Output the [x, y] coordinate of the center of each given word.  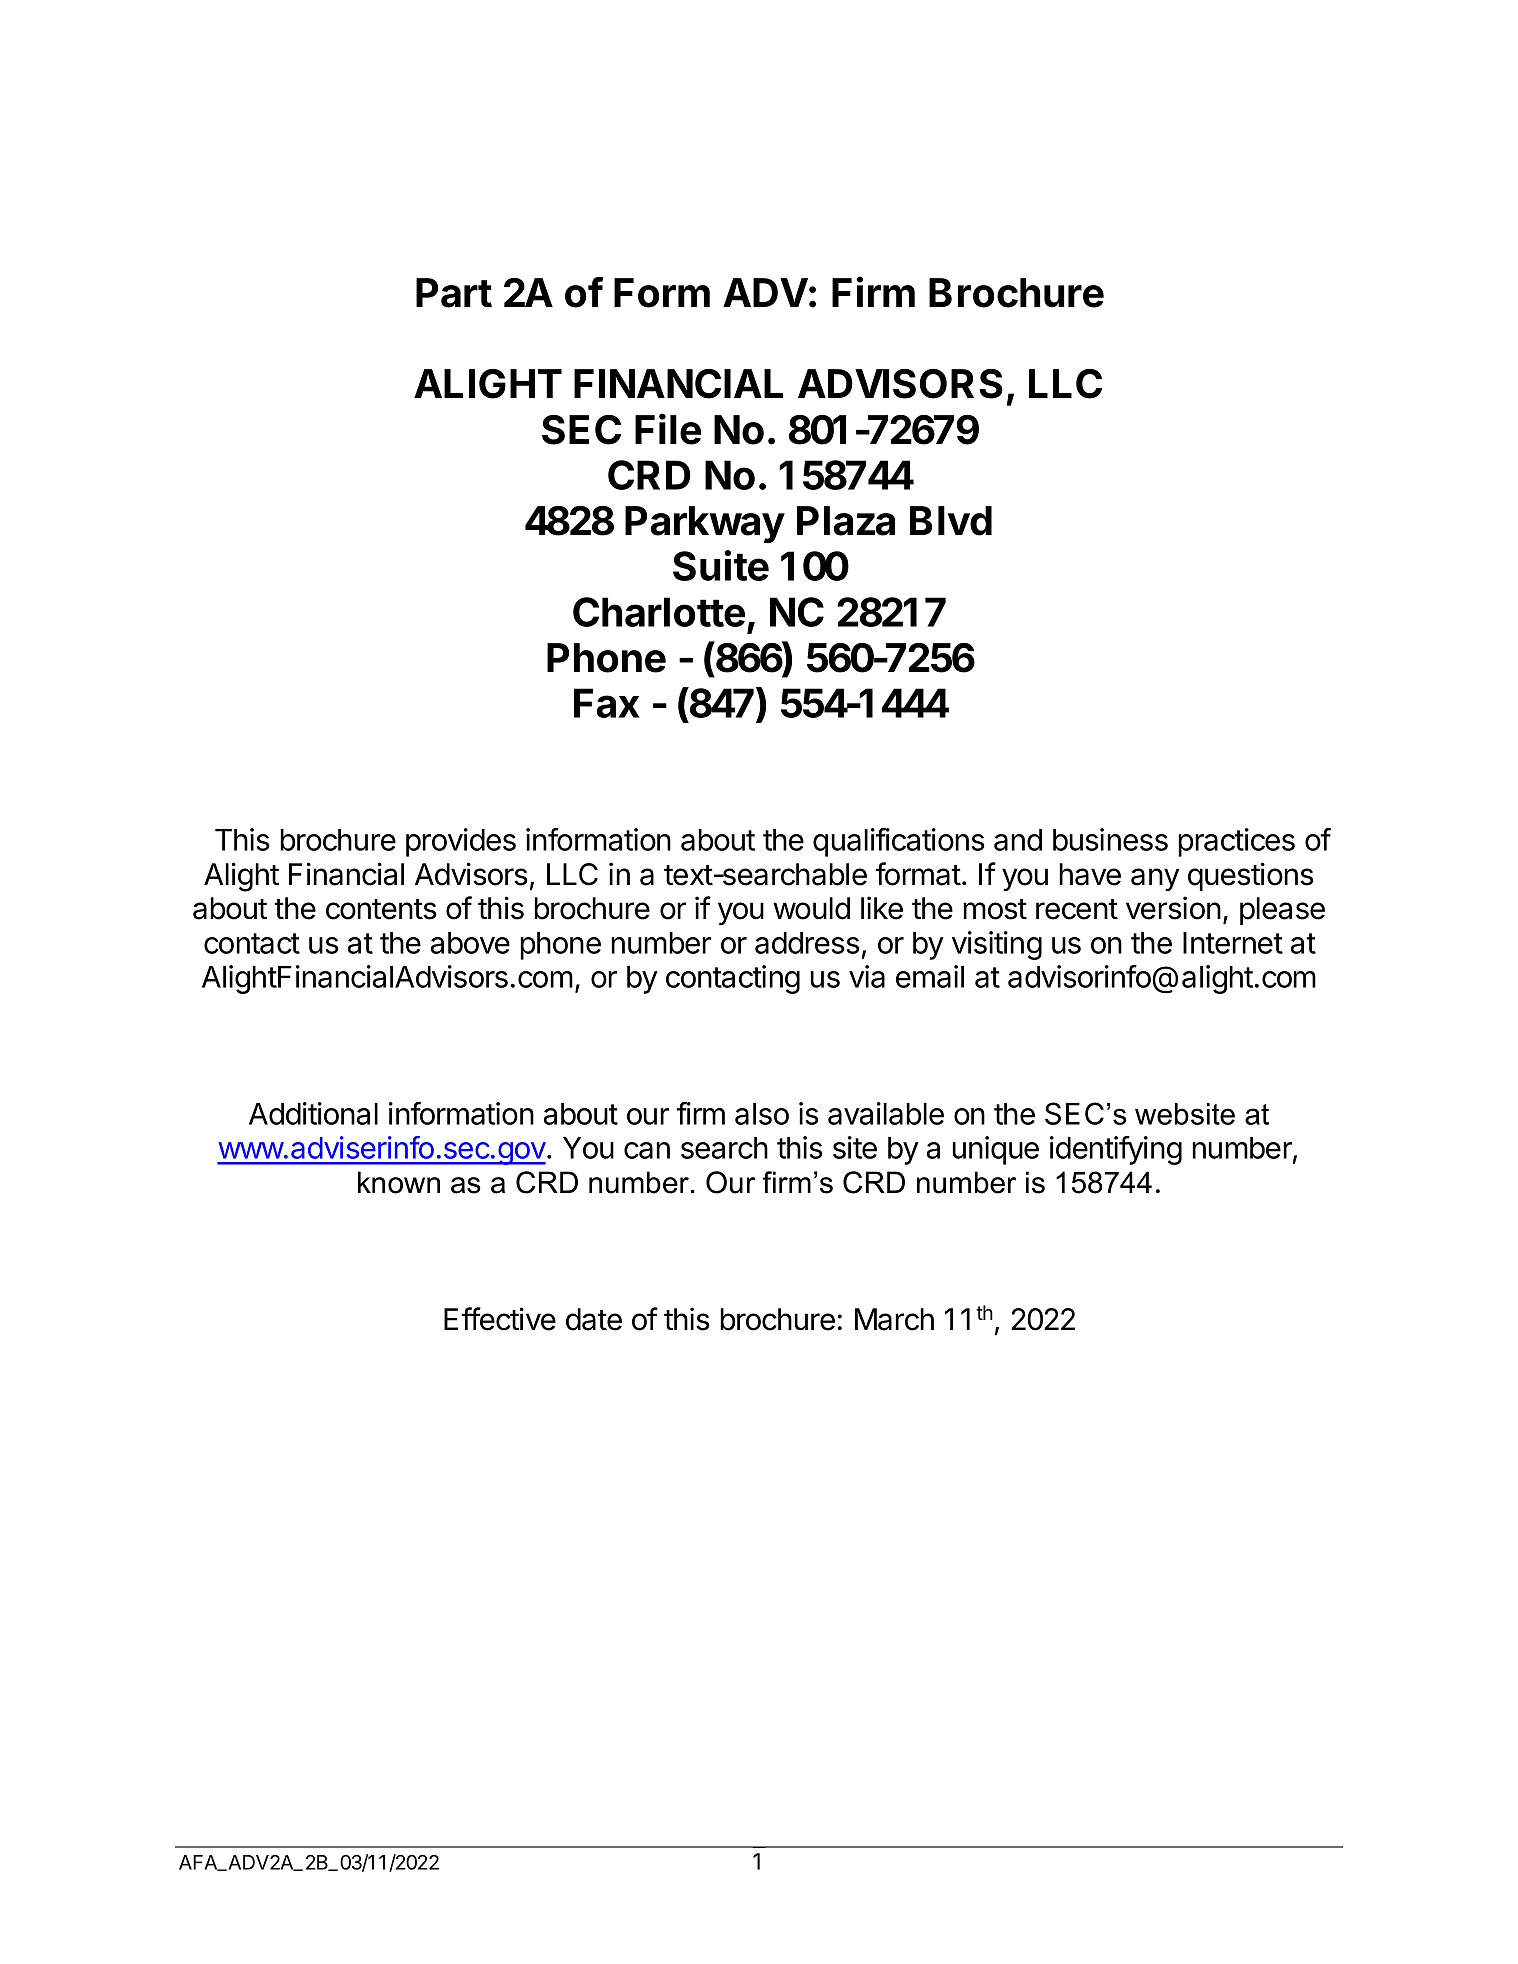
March [894, 1319]
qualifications [899, 842]
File [668, 429]
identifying [1116, 1150]
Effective [500, 1319]
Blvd [951, 521]
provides [461, 842]
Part [454, 293]
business [1110, 839]
